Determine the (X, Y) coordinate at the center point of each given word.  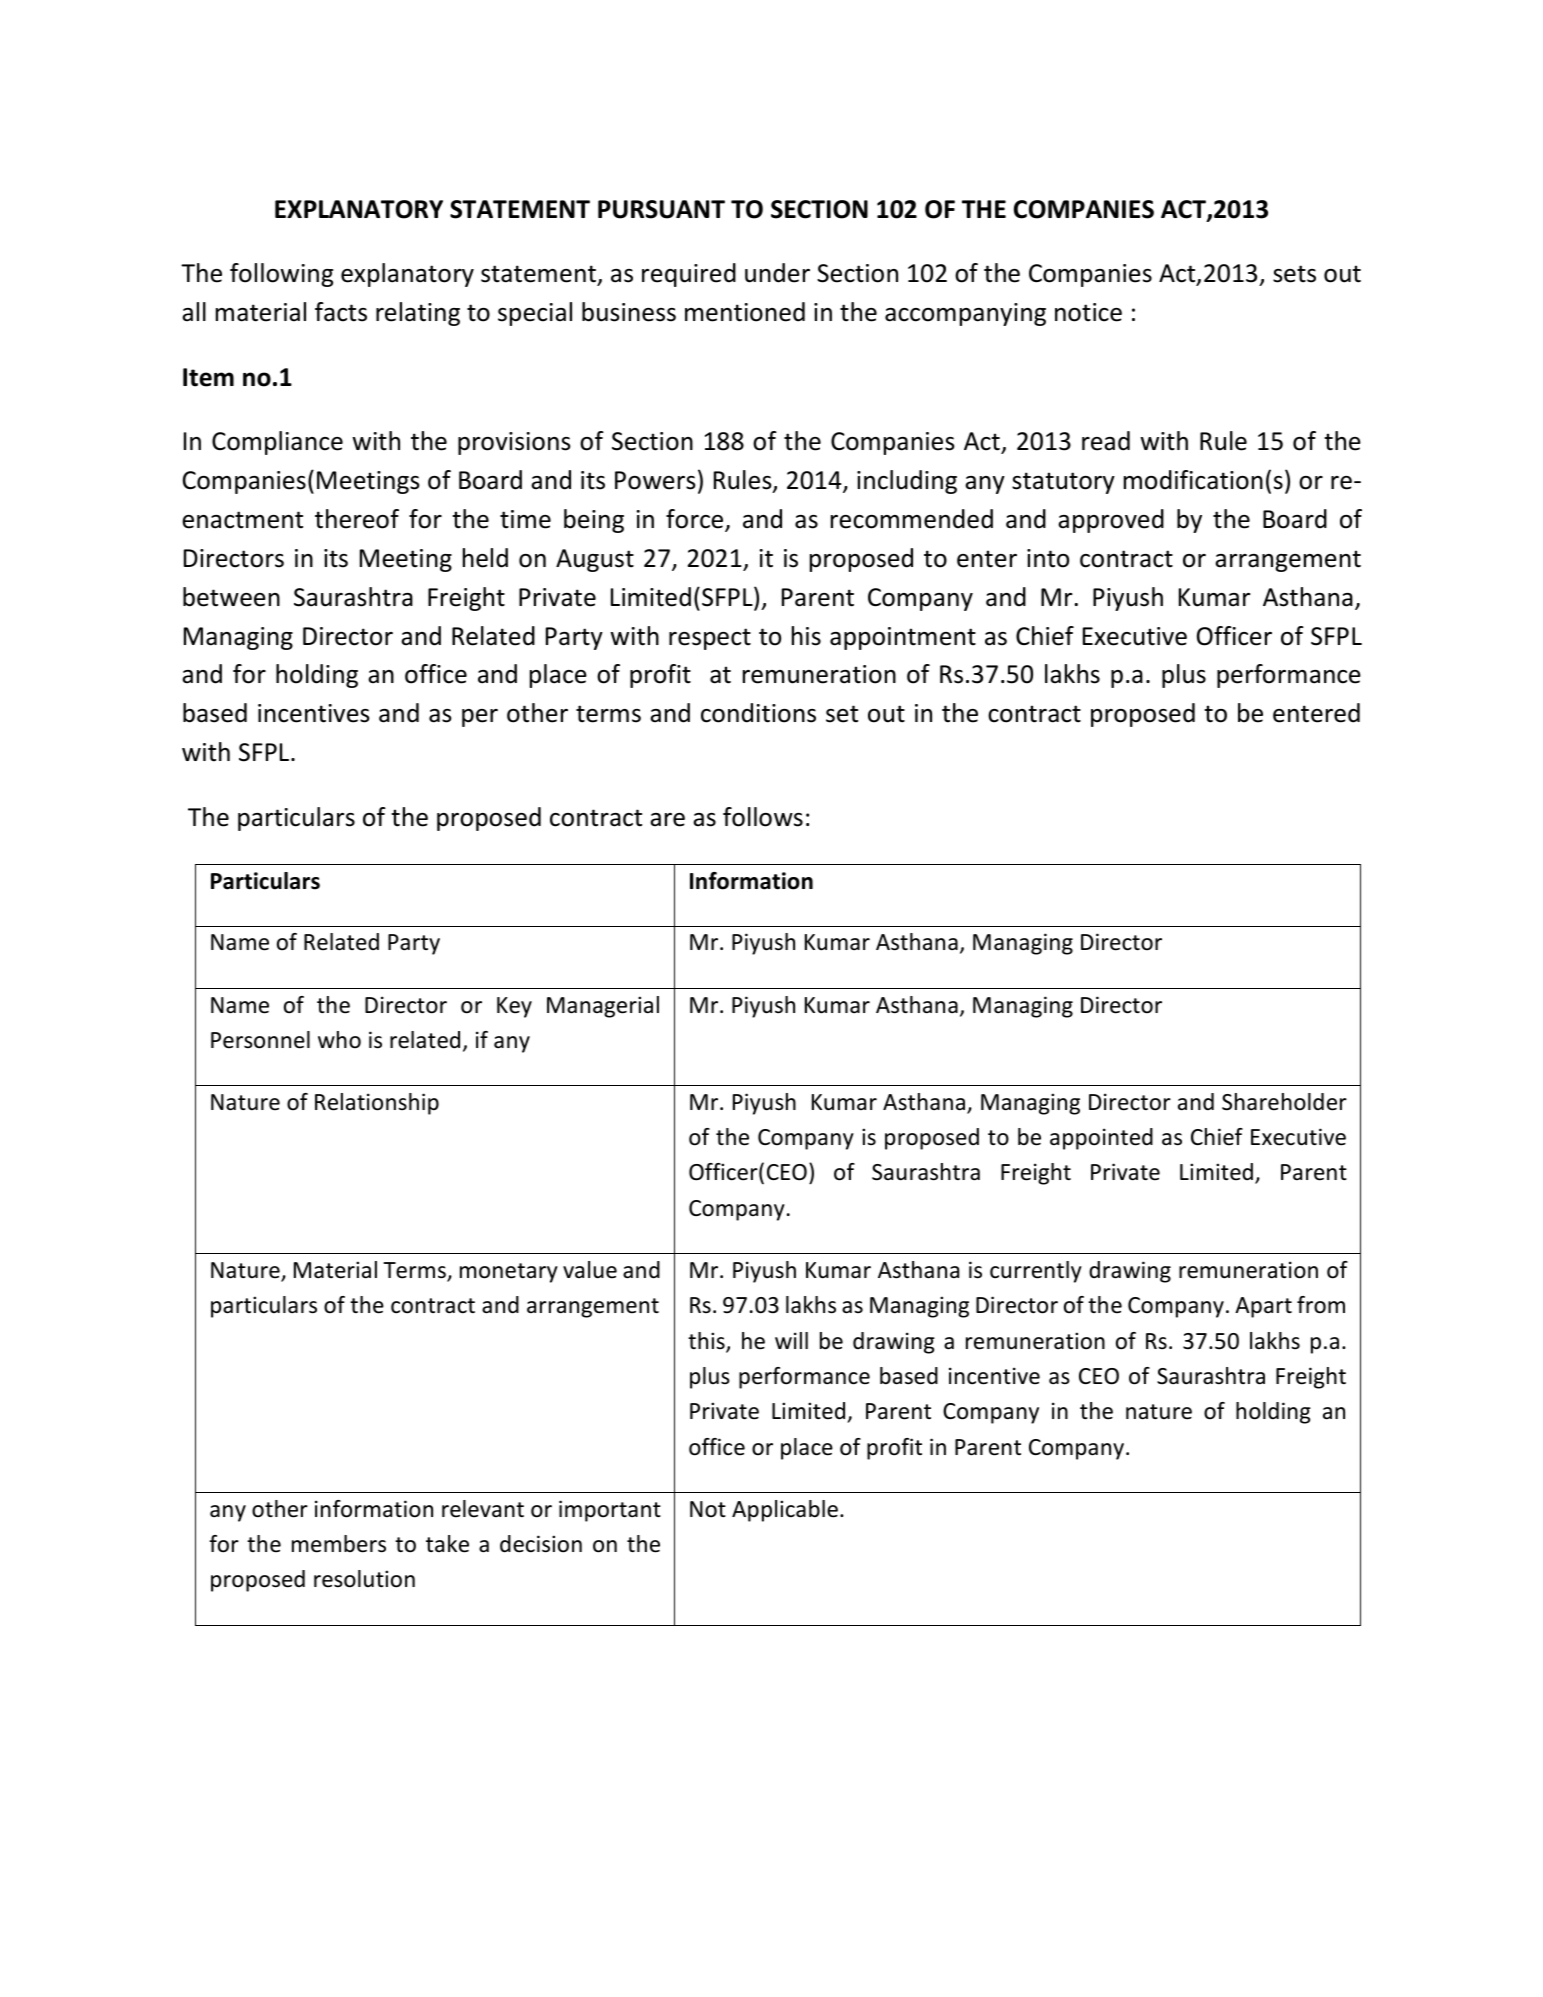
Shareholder (1284, 1102)
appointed (1101, 1139)
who (339, 1040)
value (590, 1270)
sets (1294, 274)
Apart (1263, 1307)
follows (763, 817)
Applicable (785, 1511)
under (777, 273)
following (281, 275)
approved (1111, 521)
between (231, 597)
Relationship (377, 1104)
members (339, 1544)
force (696, 520)
